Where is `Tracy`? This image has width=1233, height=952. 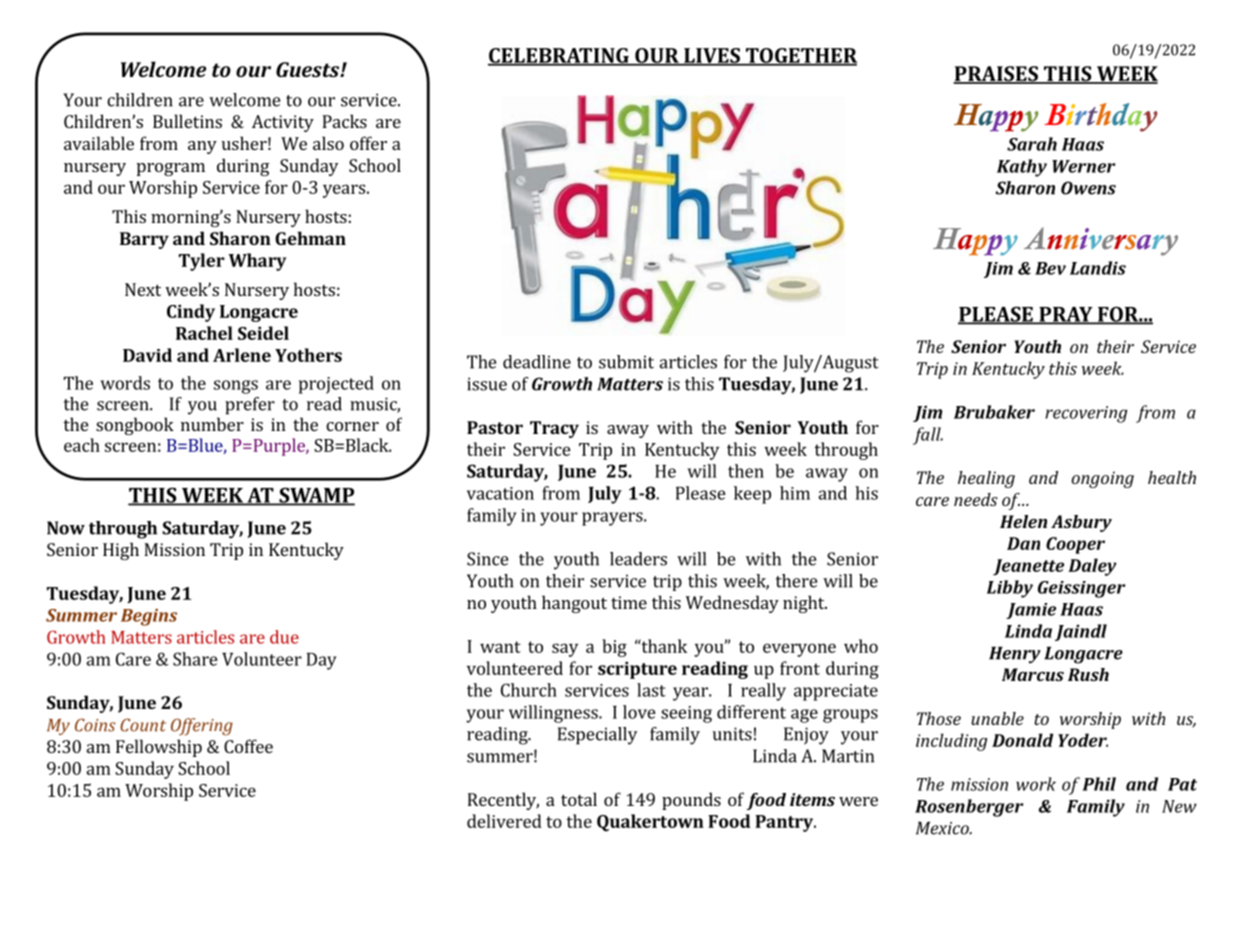
Tracy is located at coordinates (554, 429).
